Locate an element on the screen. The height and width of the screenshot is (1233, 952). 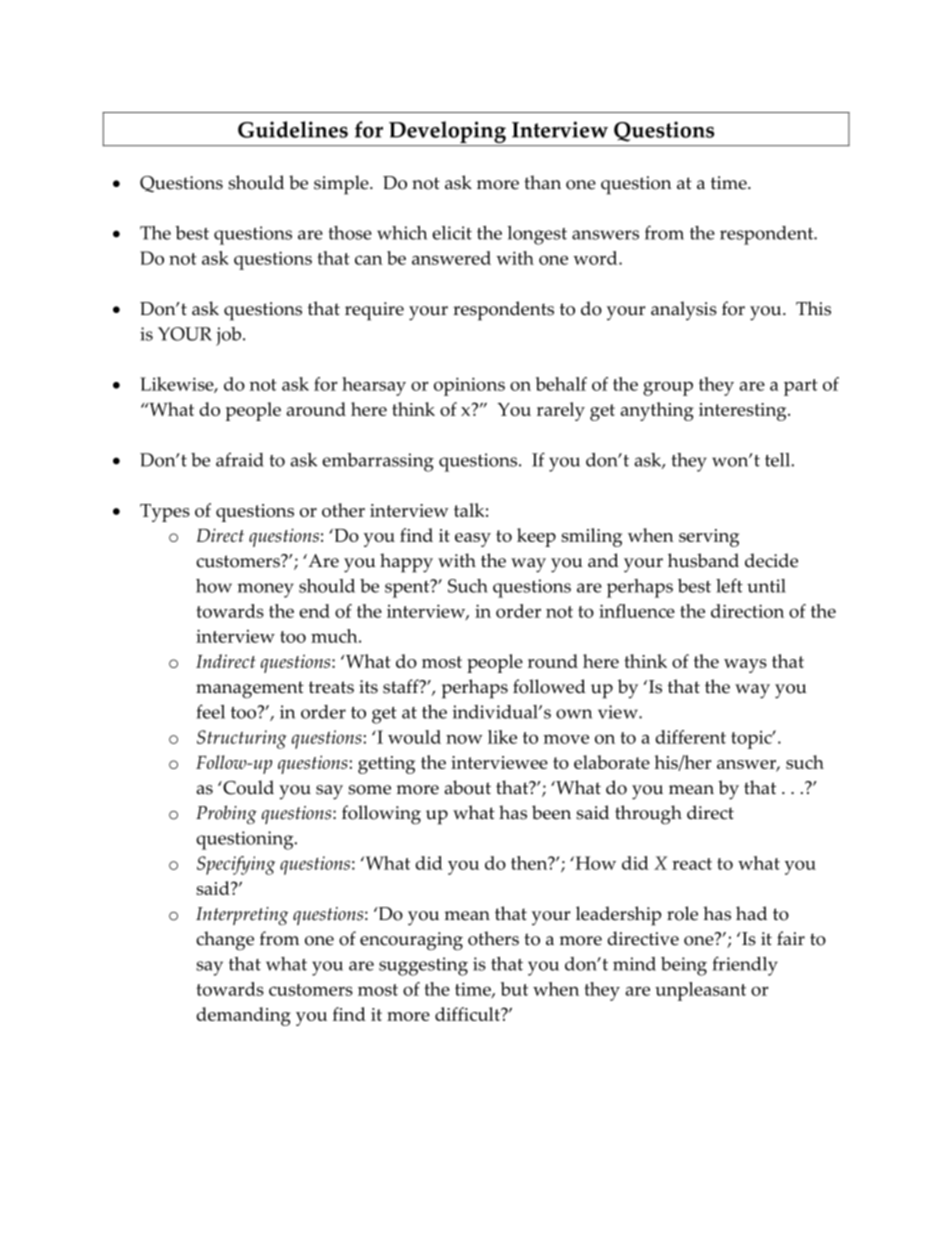
unpleasant is located at coordinates (700, 991).
